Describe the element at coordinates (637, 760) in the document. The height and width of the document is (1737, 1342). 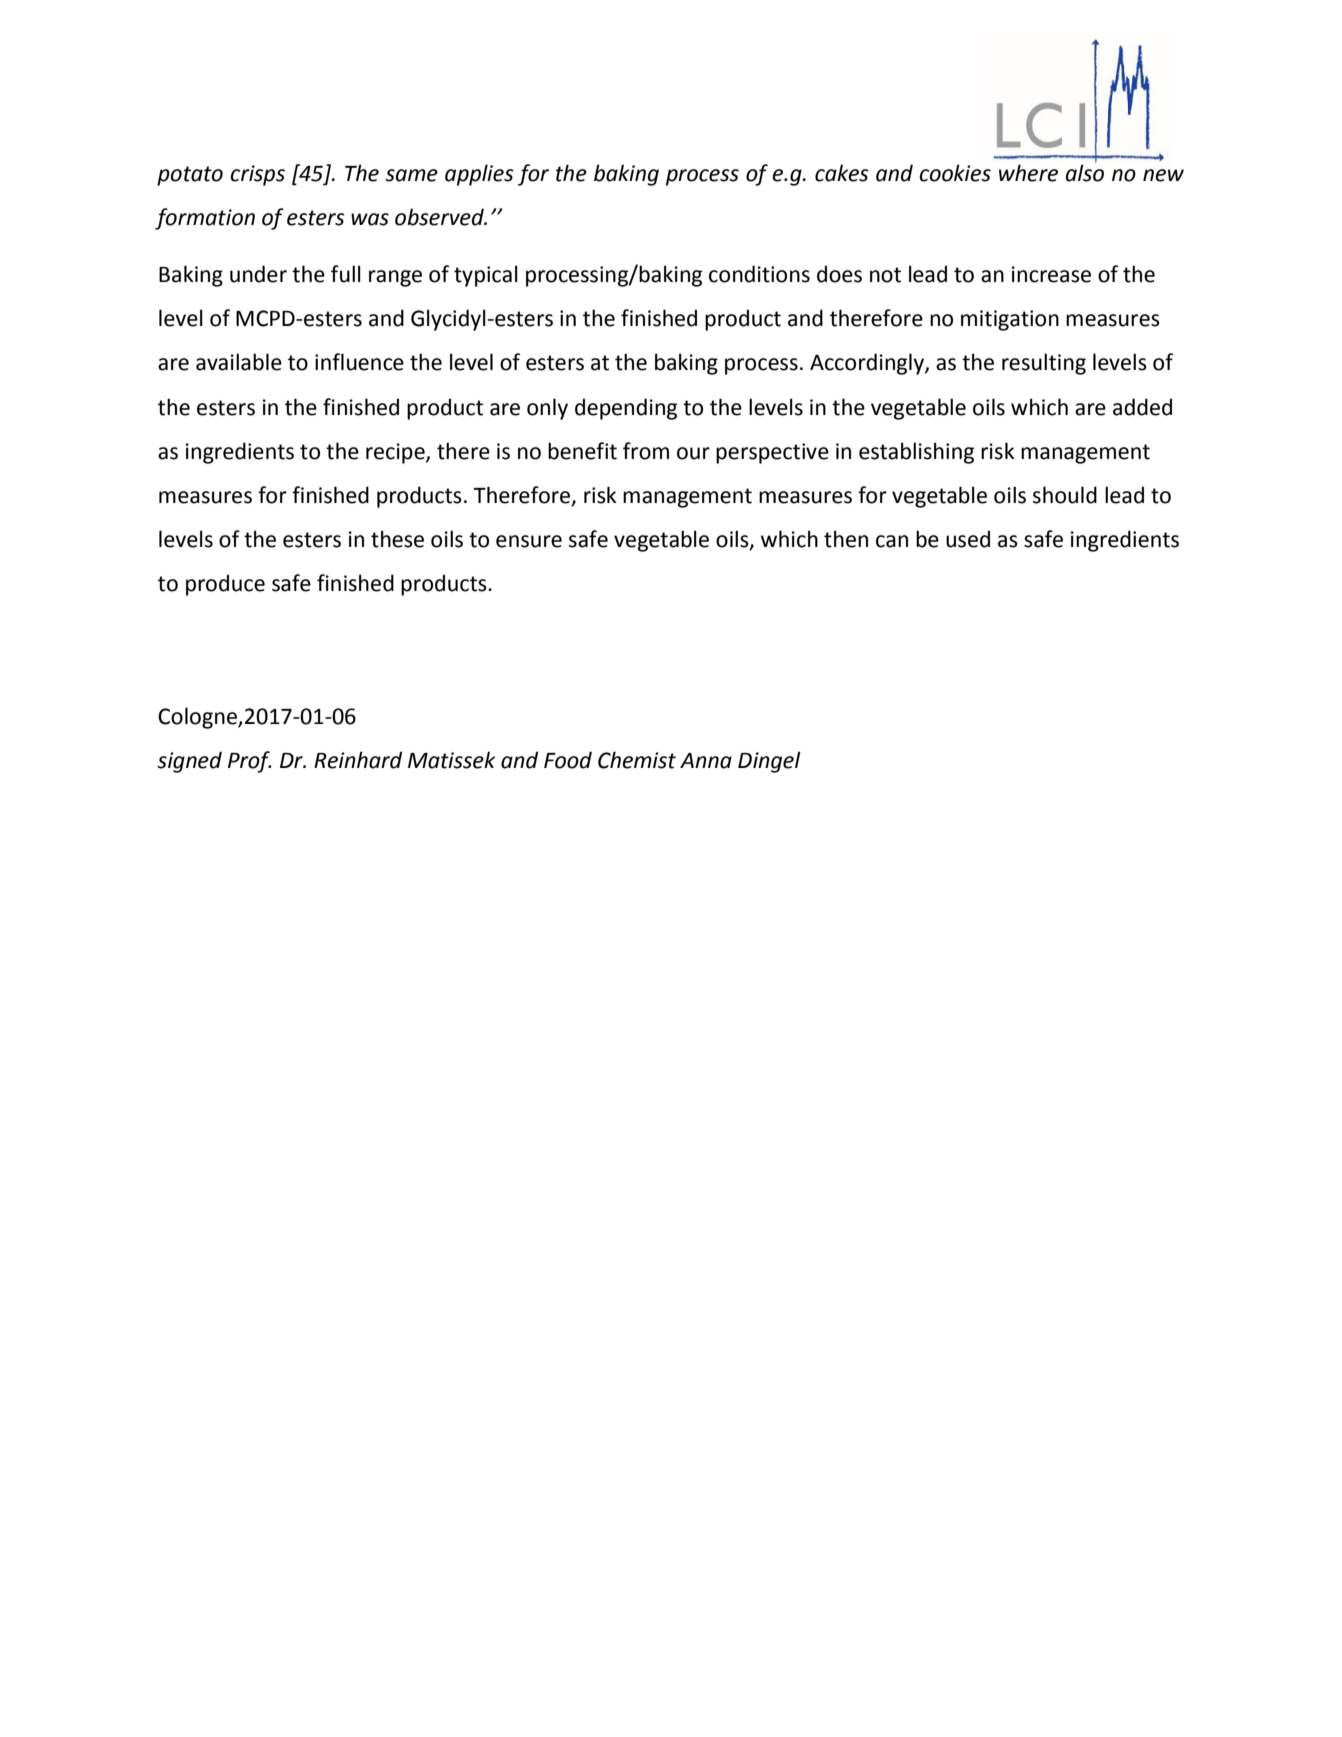
I see `Chemist` at that location.
